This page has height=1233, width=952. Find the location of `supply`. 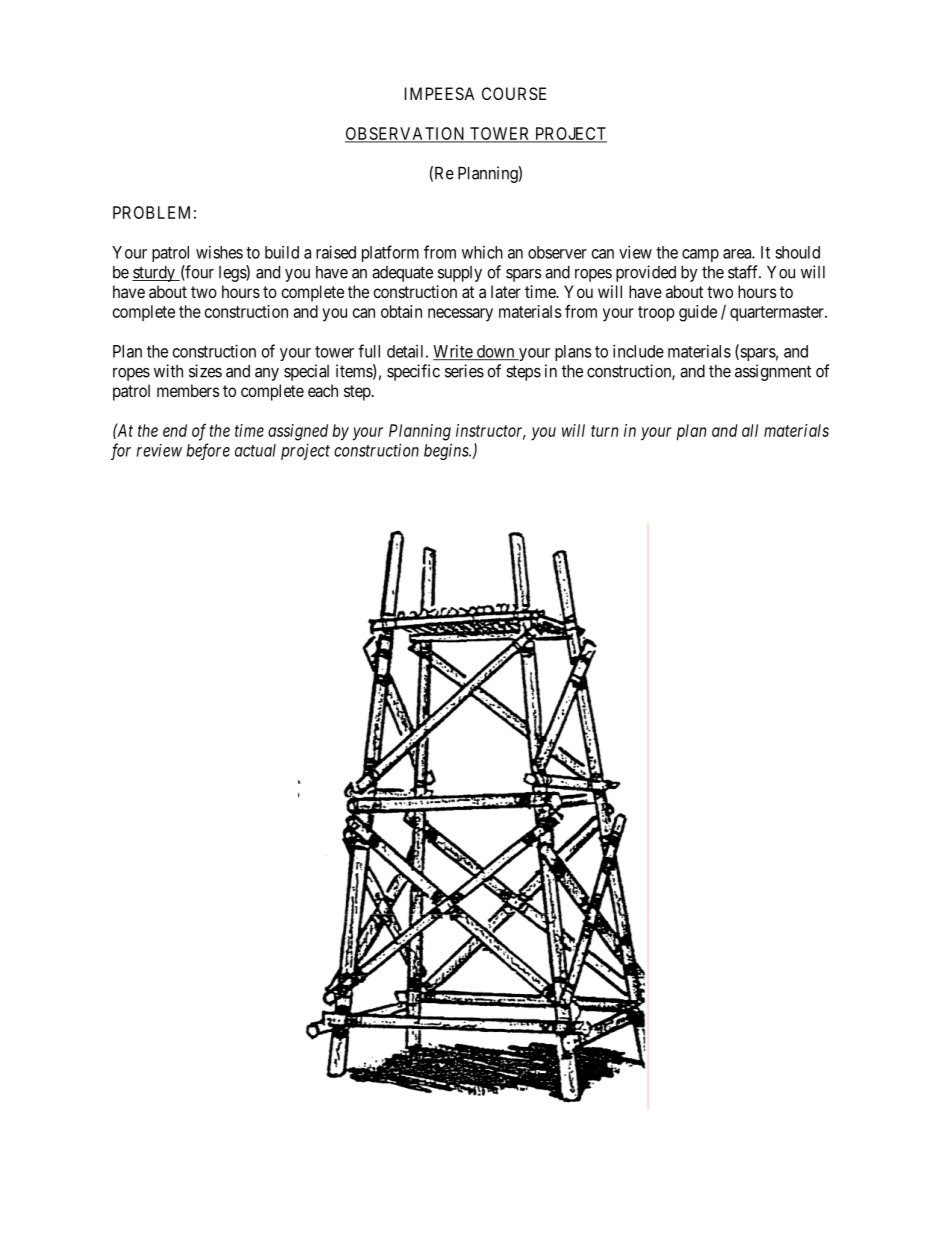

supply is located at coordinates (460, 274).
